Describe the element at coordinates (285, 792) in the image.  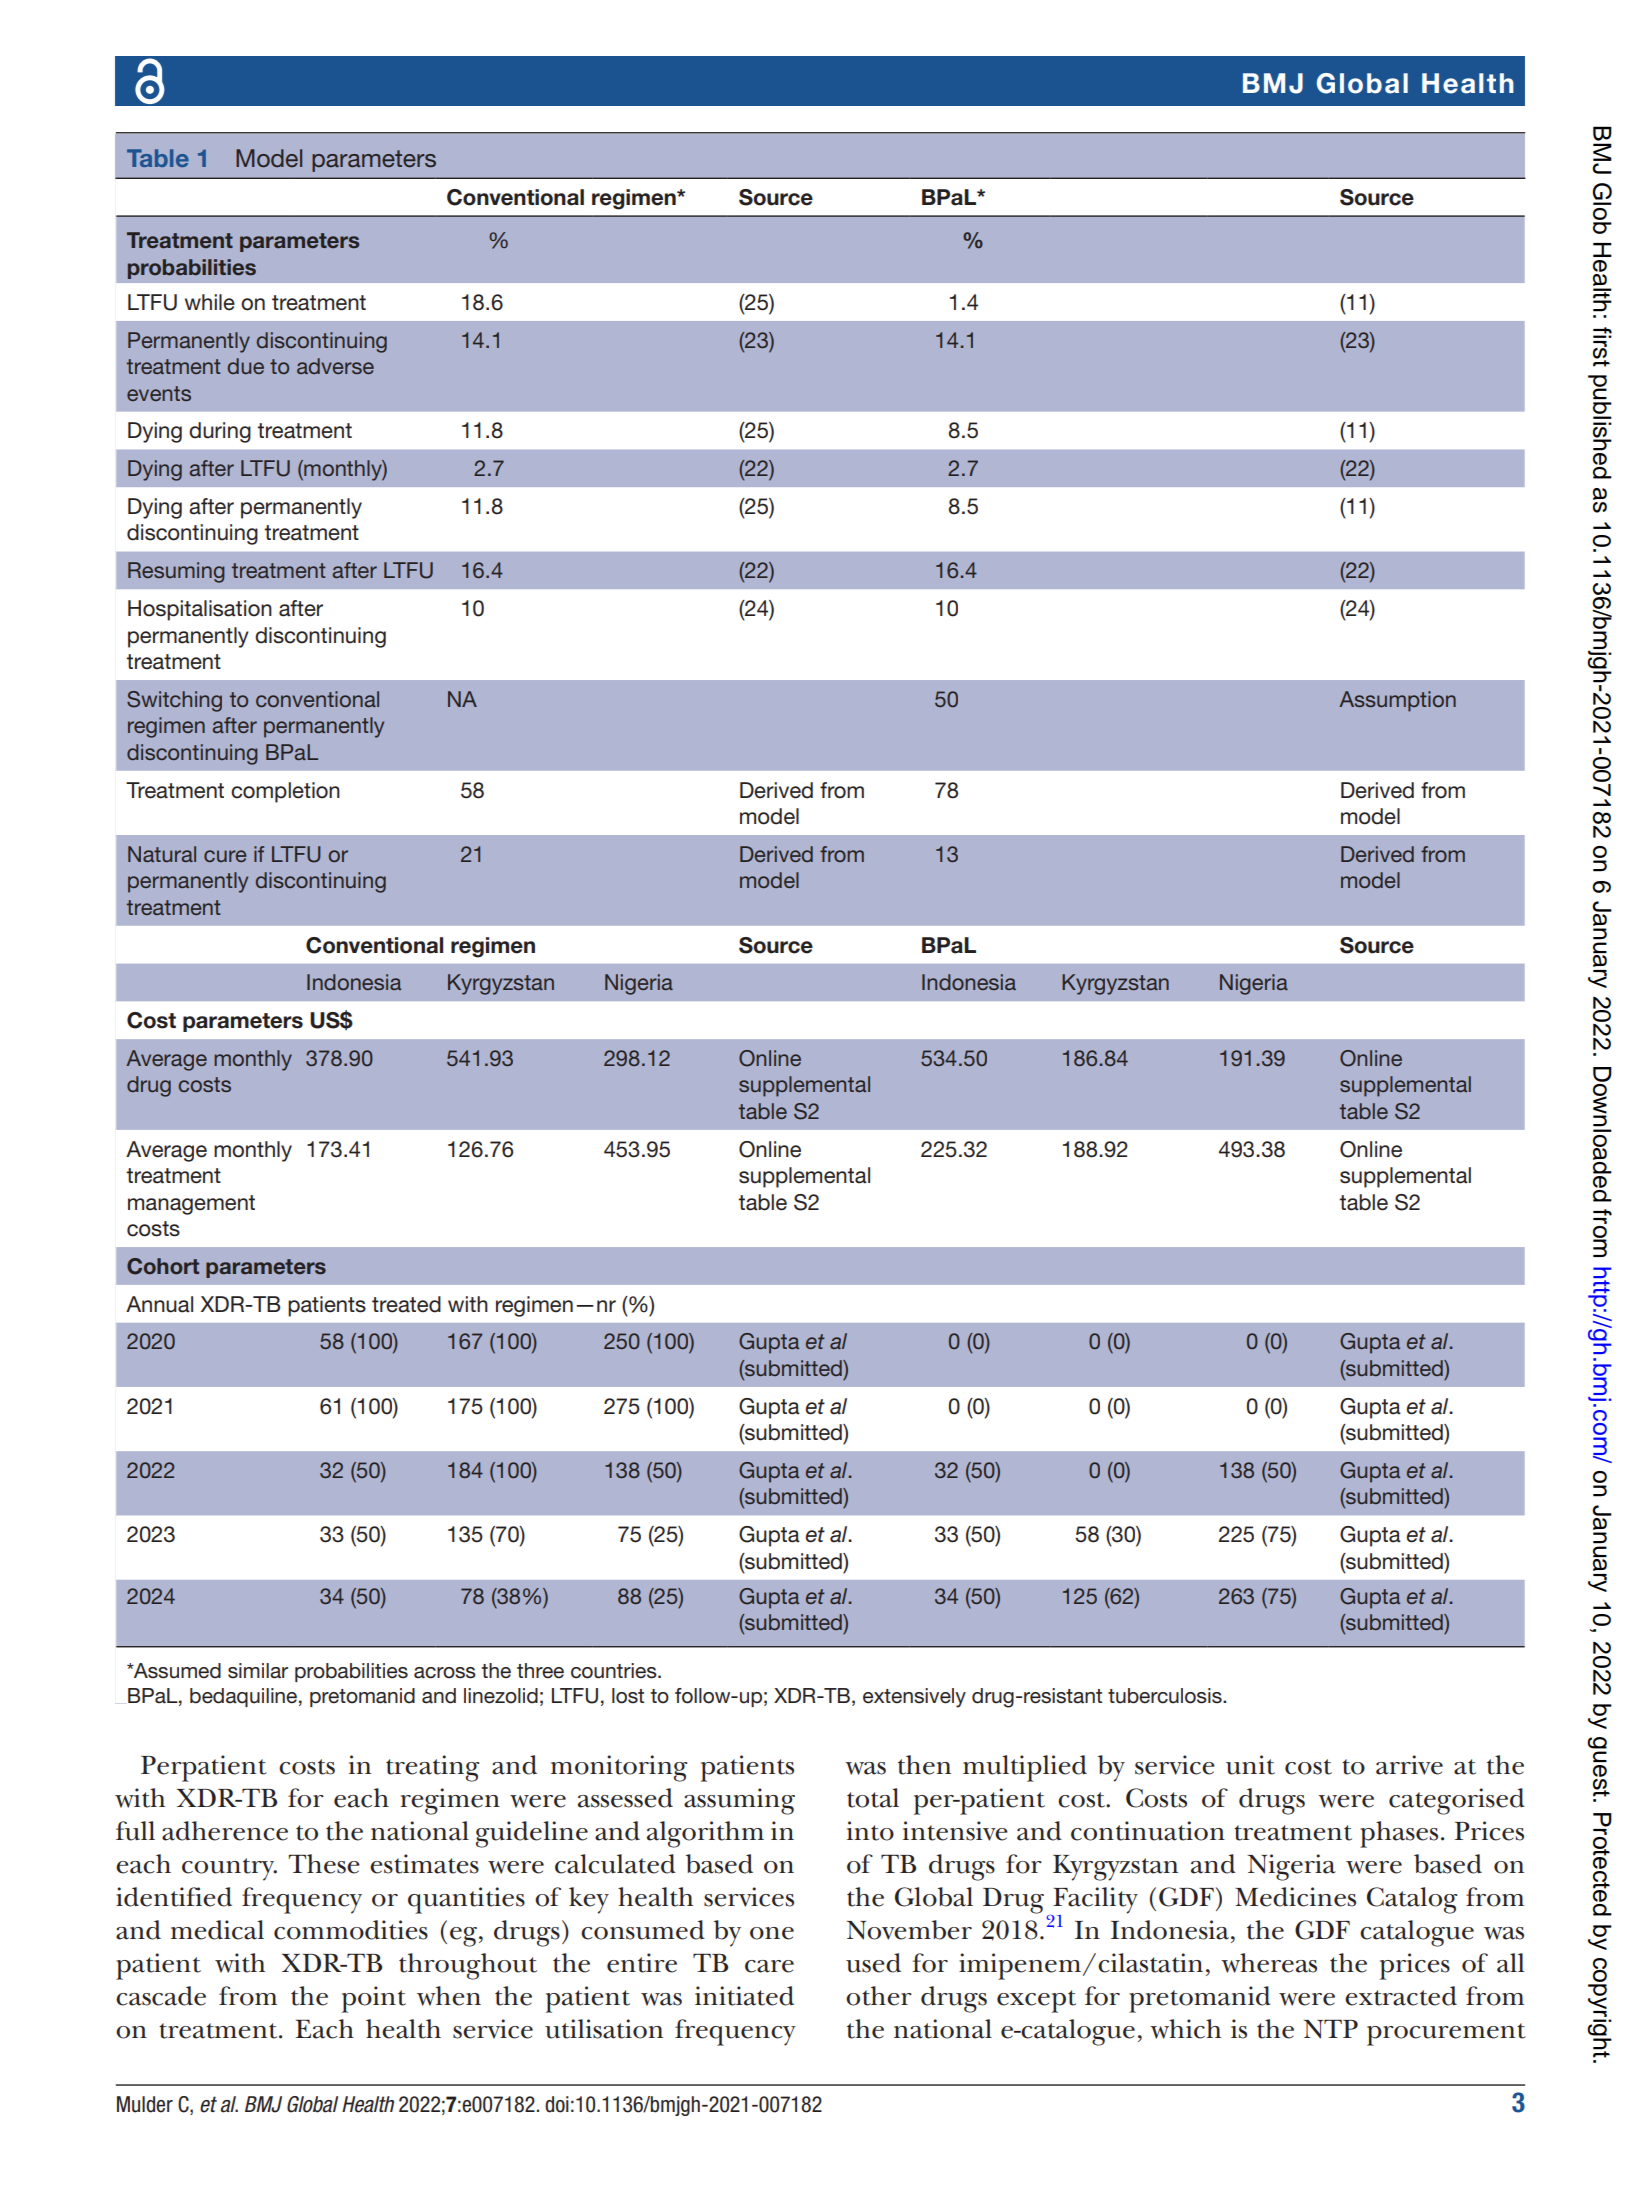
I see `completion` at that location.
